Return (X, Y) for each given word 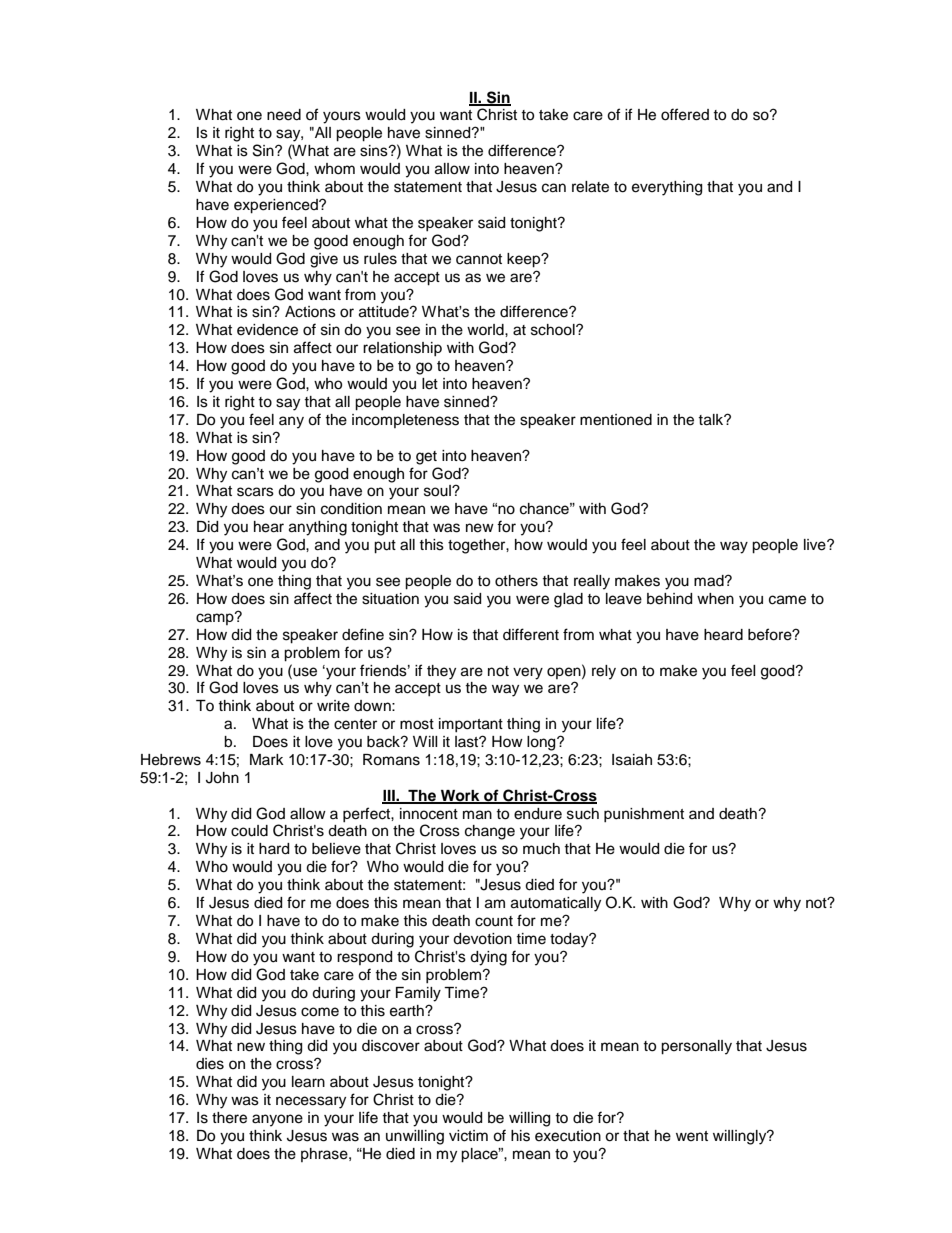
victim (468, 1136)
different (531, 634)
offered (685, 114)
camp (216, 618)
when (715, 599)
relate (590, 187)
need (284, 115)
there (229, 1118)
